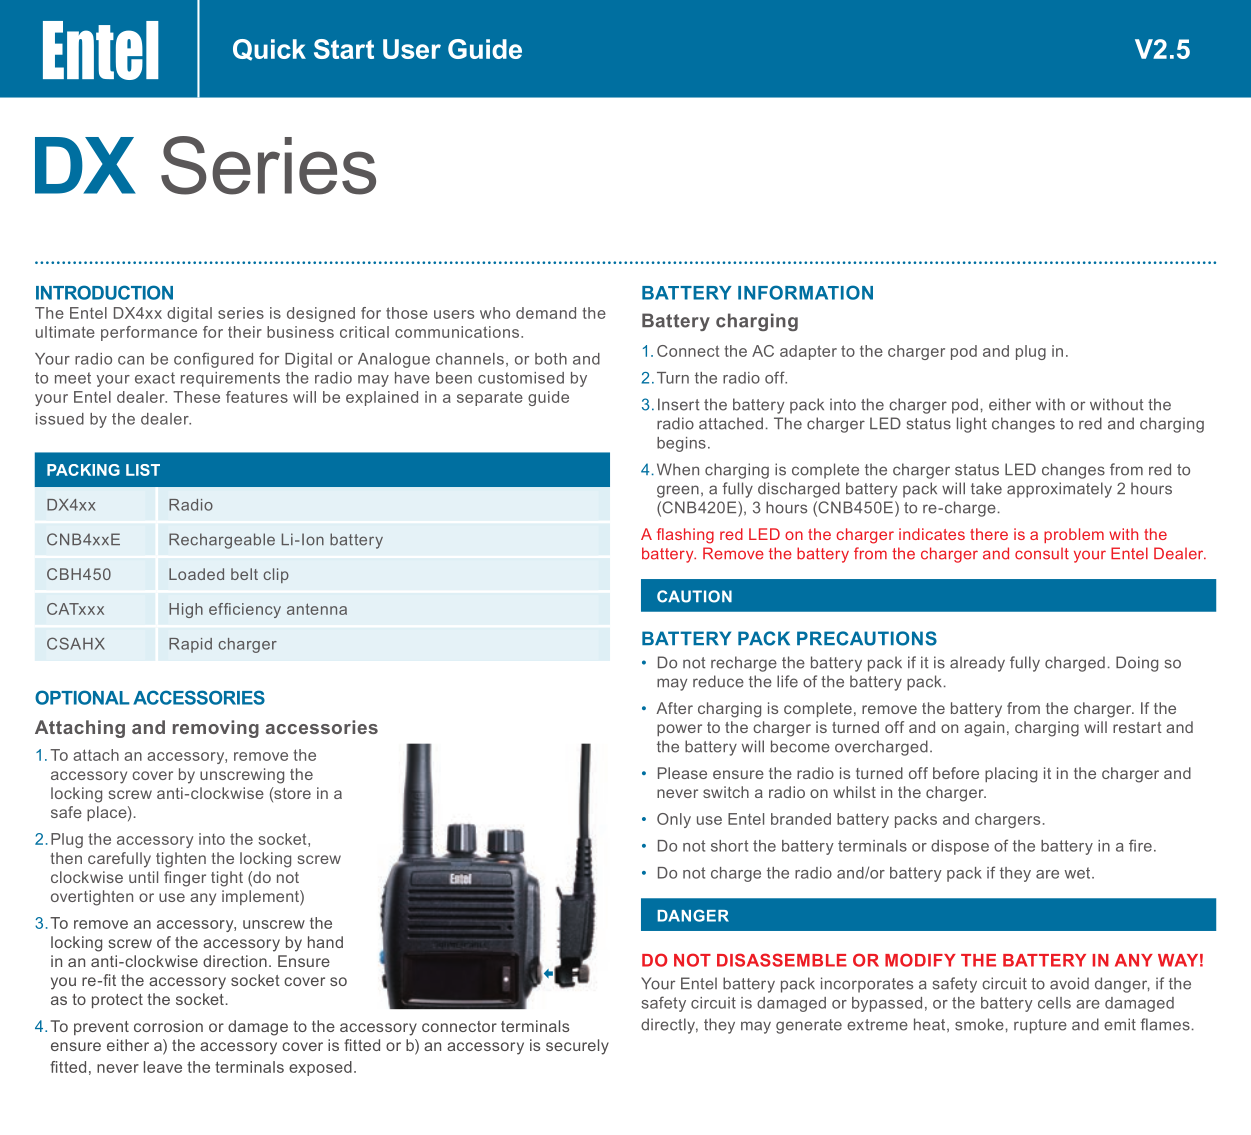  What do you see at coordinates (168, 1026) in the screenshot?
I see `corrosion` at bounding box center [168, 1026].
